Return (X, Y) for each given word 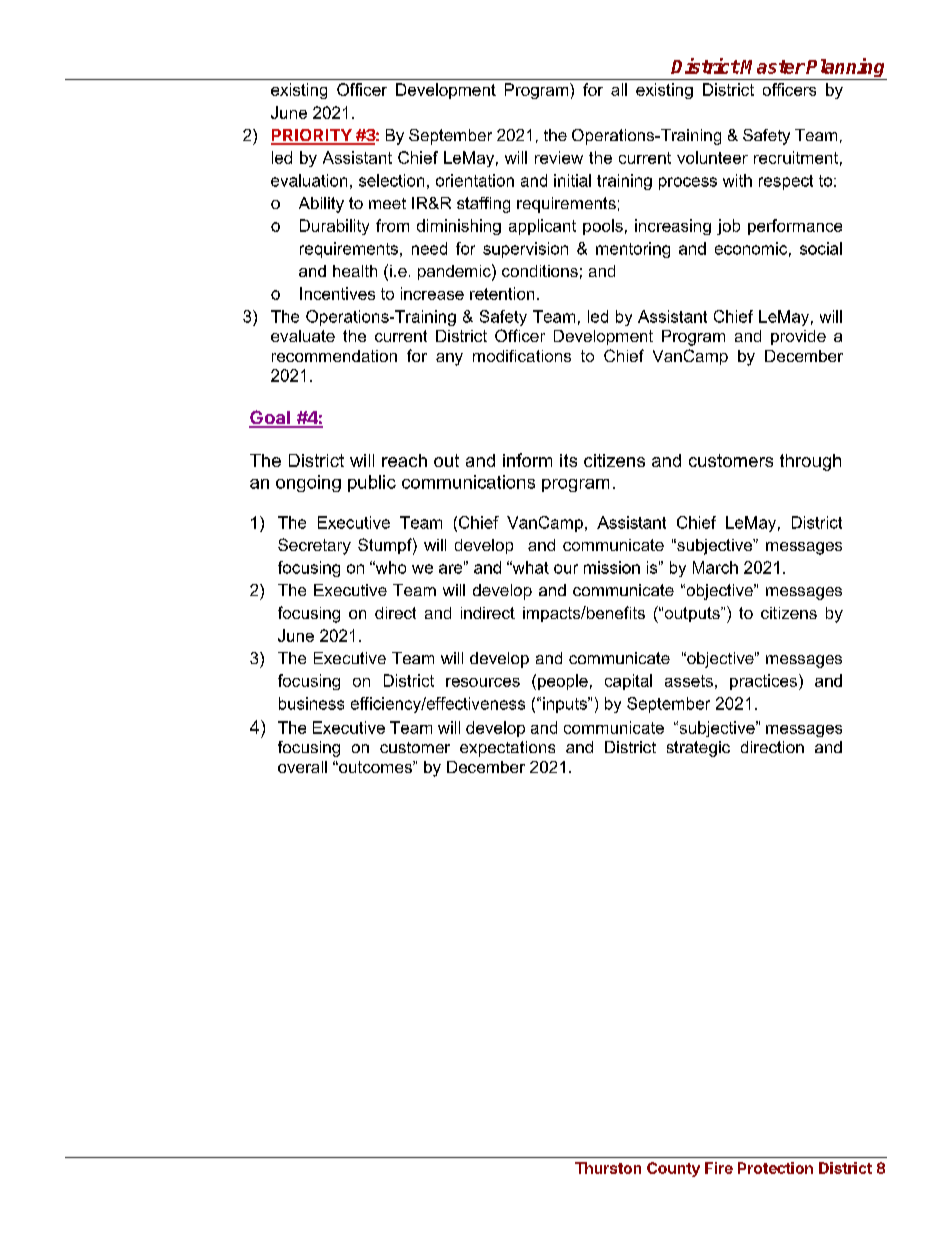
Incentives (337, 293)
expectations (507, 749)
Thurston (608, 1168)
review (559, 157)
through (810, 462)
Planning (846, 69)
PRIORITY (312, 136)
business (311, 703)
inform (527, 460)
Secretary (314, 546)
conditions (540, 271)
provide (798, 337)
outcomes (375, 767)
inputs (566, 705)
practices (763, 682)
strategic (698, 749)
